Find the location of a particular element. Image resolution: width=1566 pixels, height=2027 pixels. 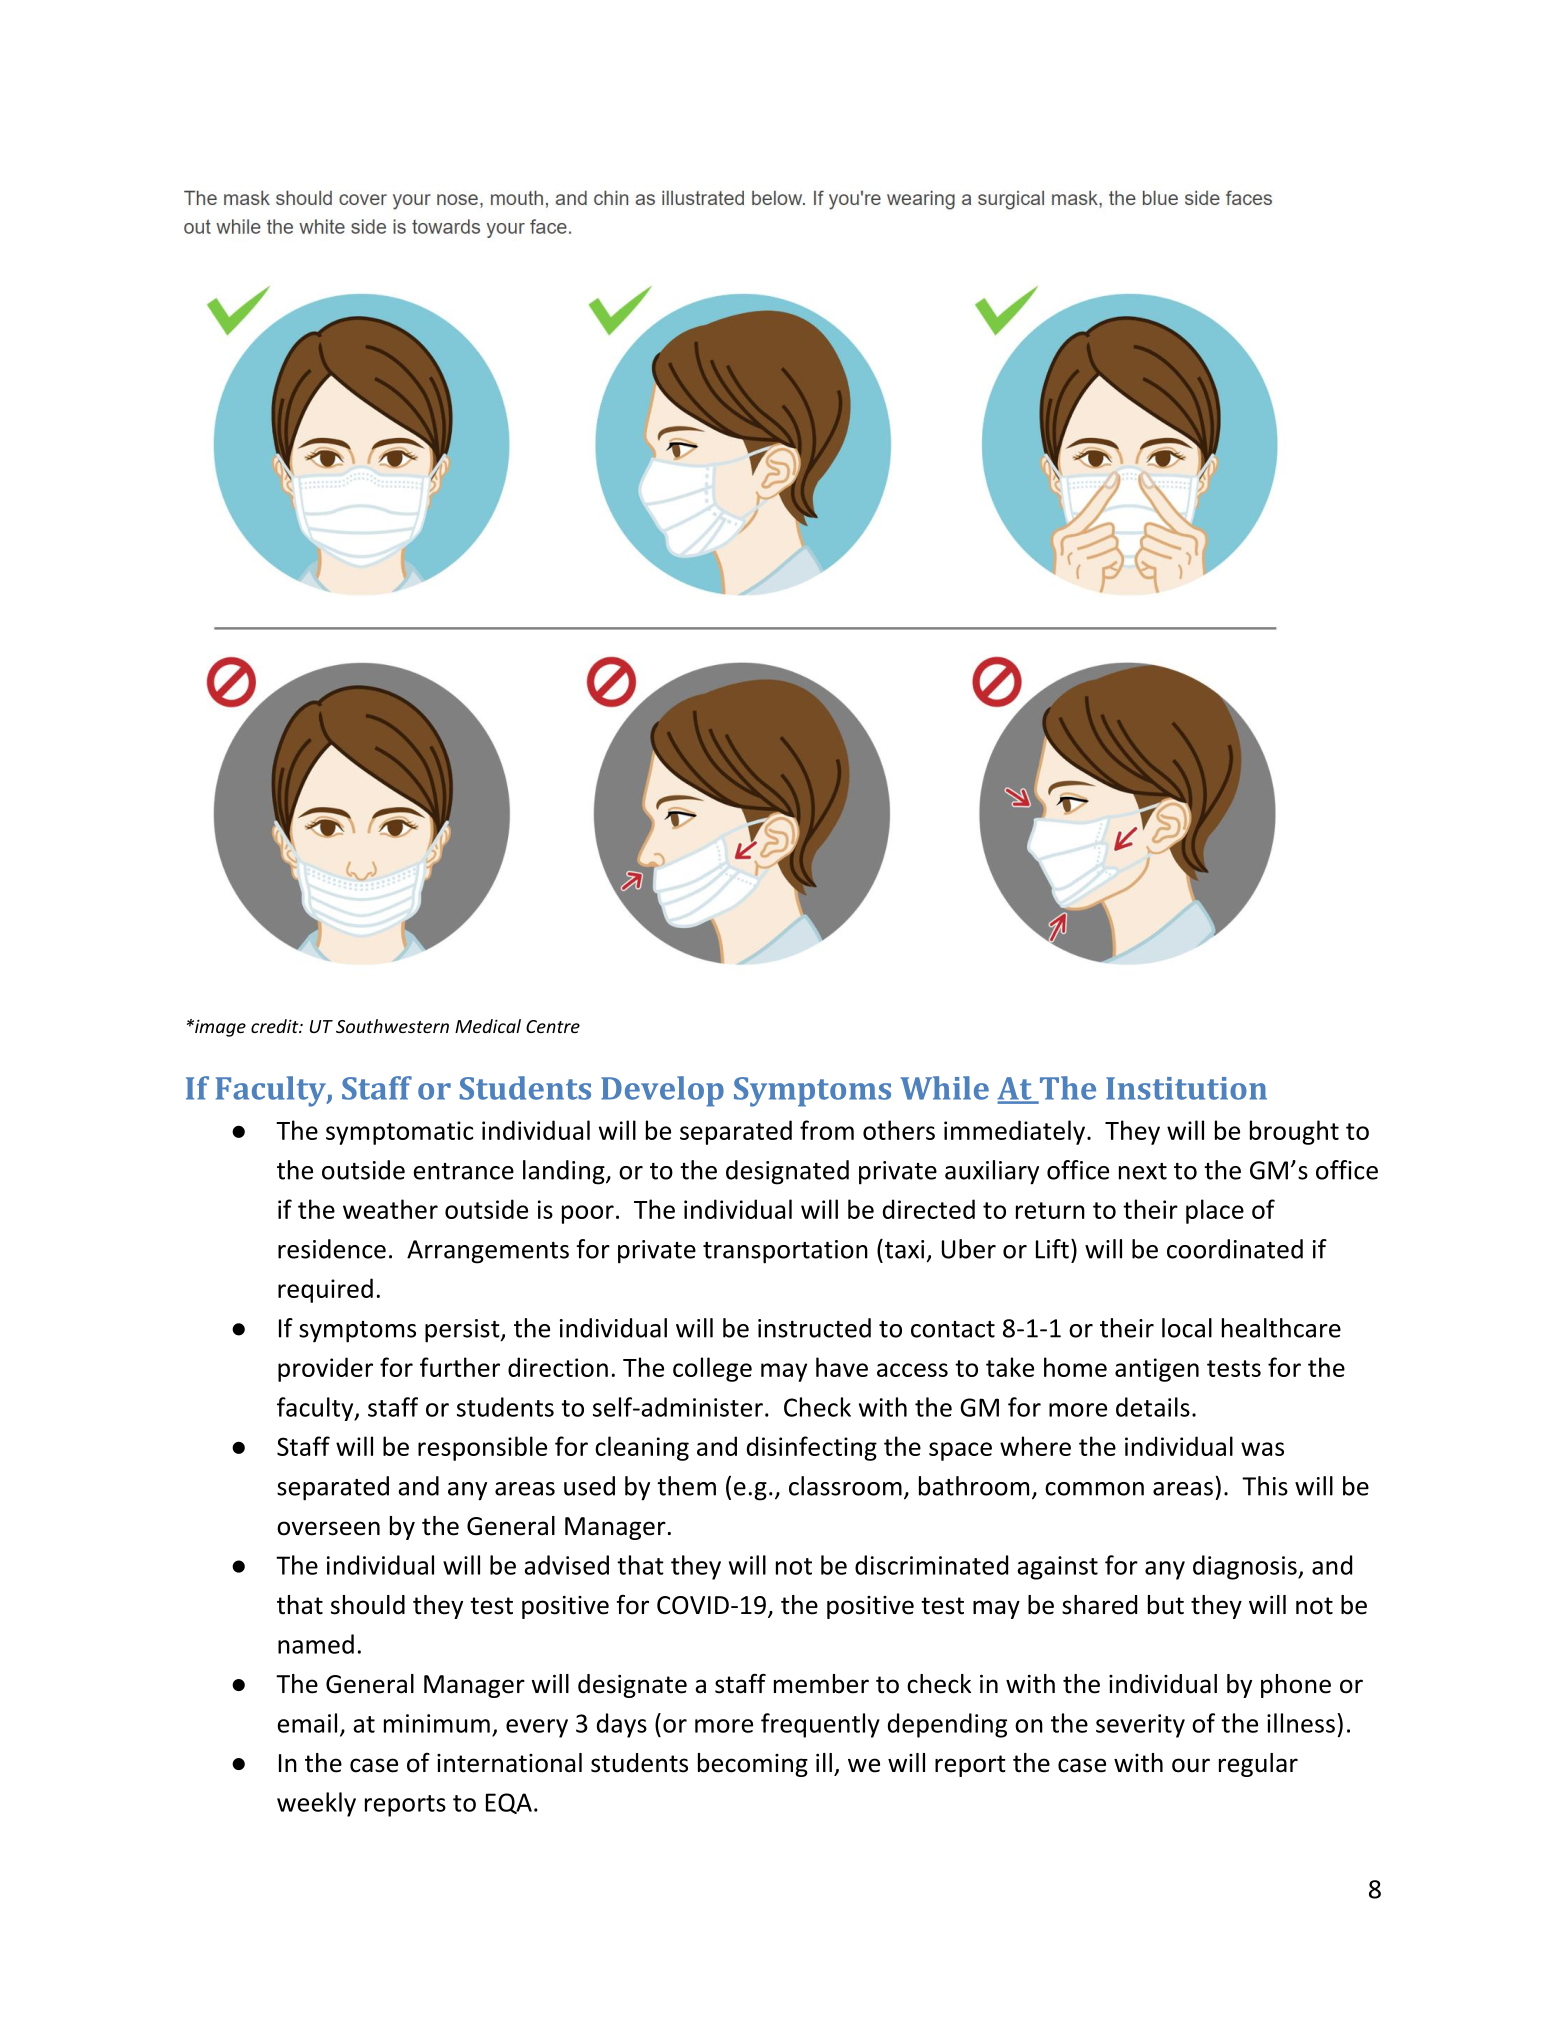

weather is located at coordinates (390, 1209).
